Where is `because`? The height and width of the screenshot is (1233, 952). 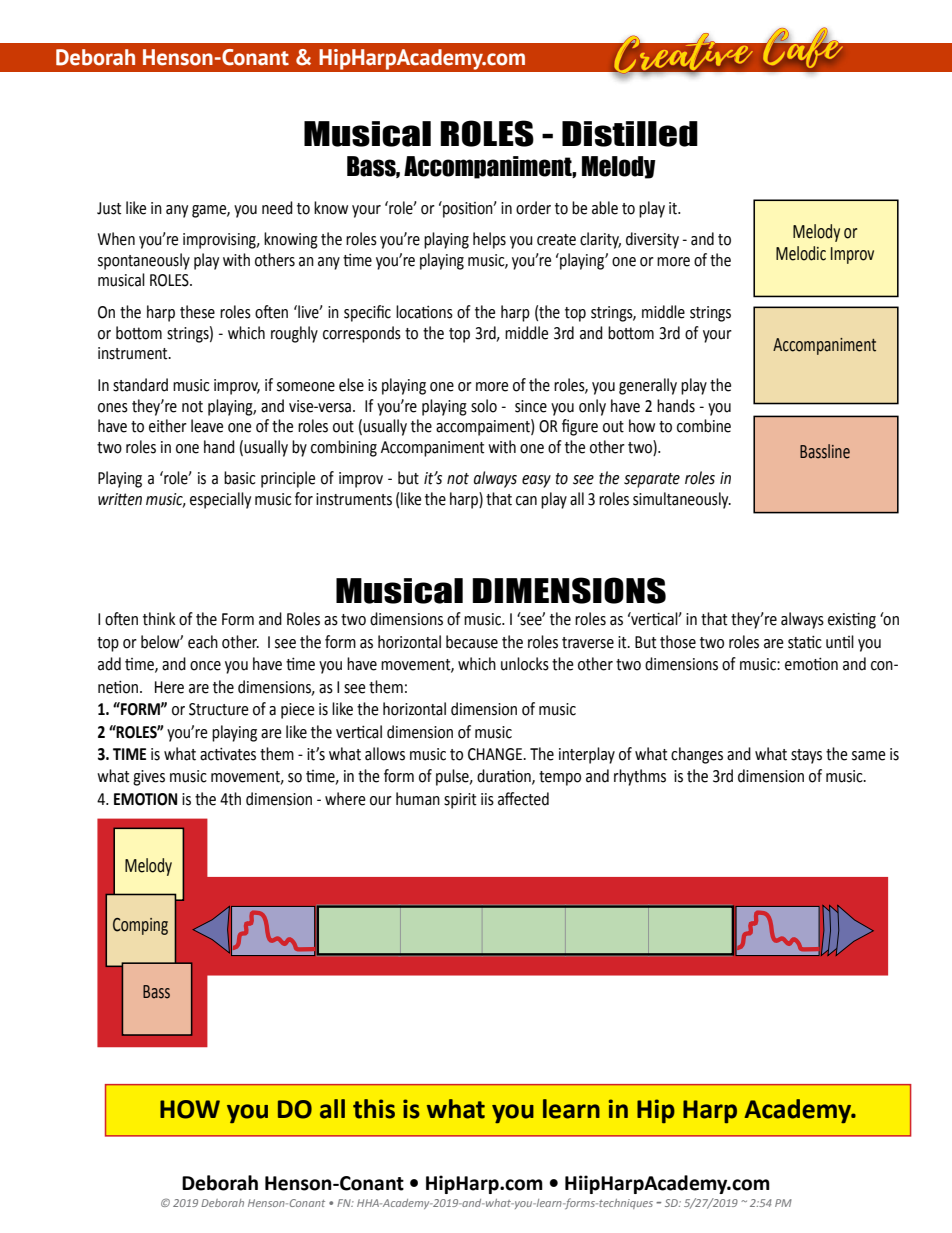
because is located at coordinates (472, 642).
